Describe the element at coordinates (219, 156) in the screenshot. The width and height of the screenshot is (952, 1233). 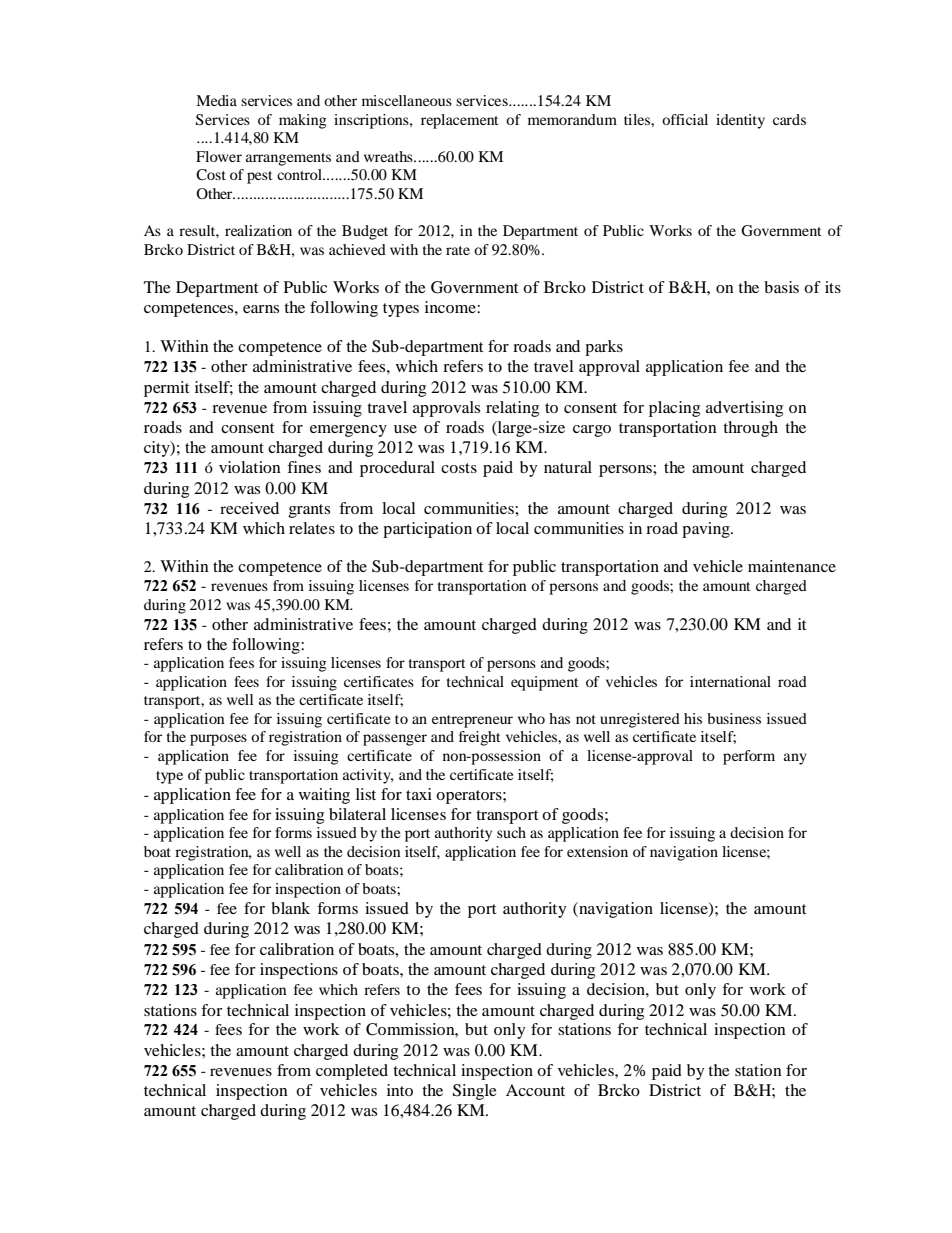
I see `Flower` at that location.
